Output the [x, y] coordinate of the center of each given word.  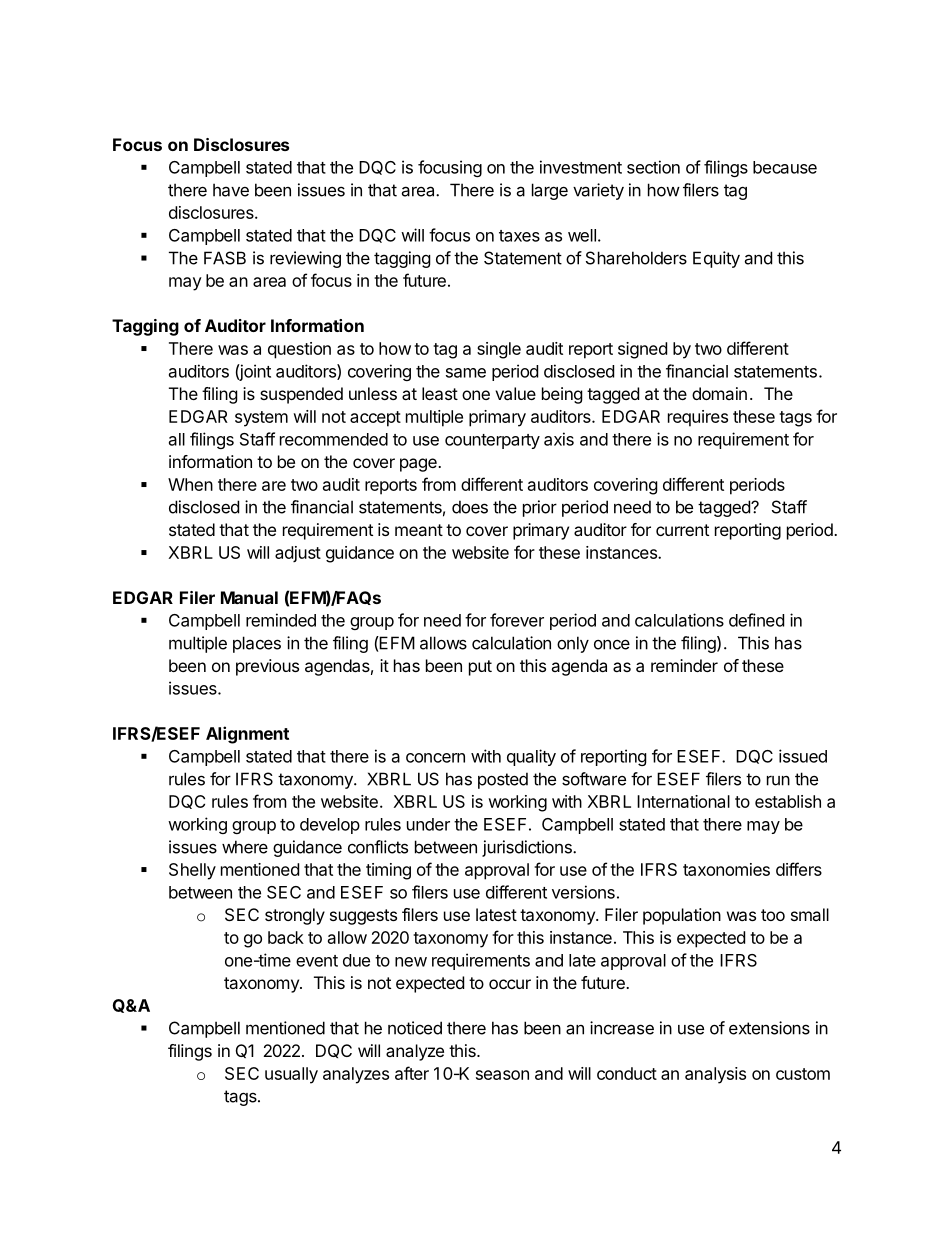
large [550, 191]
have [231, 190]
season [502, 1075]
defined [756, 620]
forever [517, 620]
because [785, 167]
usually [291, 1075]
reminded [281, 620]
